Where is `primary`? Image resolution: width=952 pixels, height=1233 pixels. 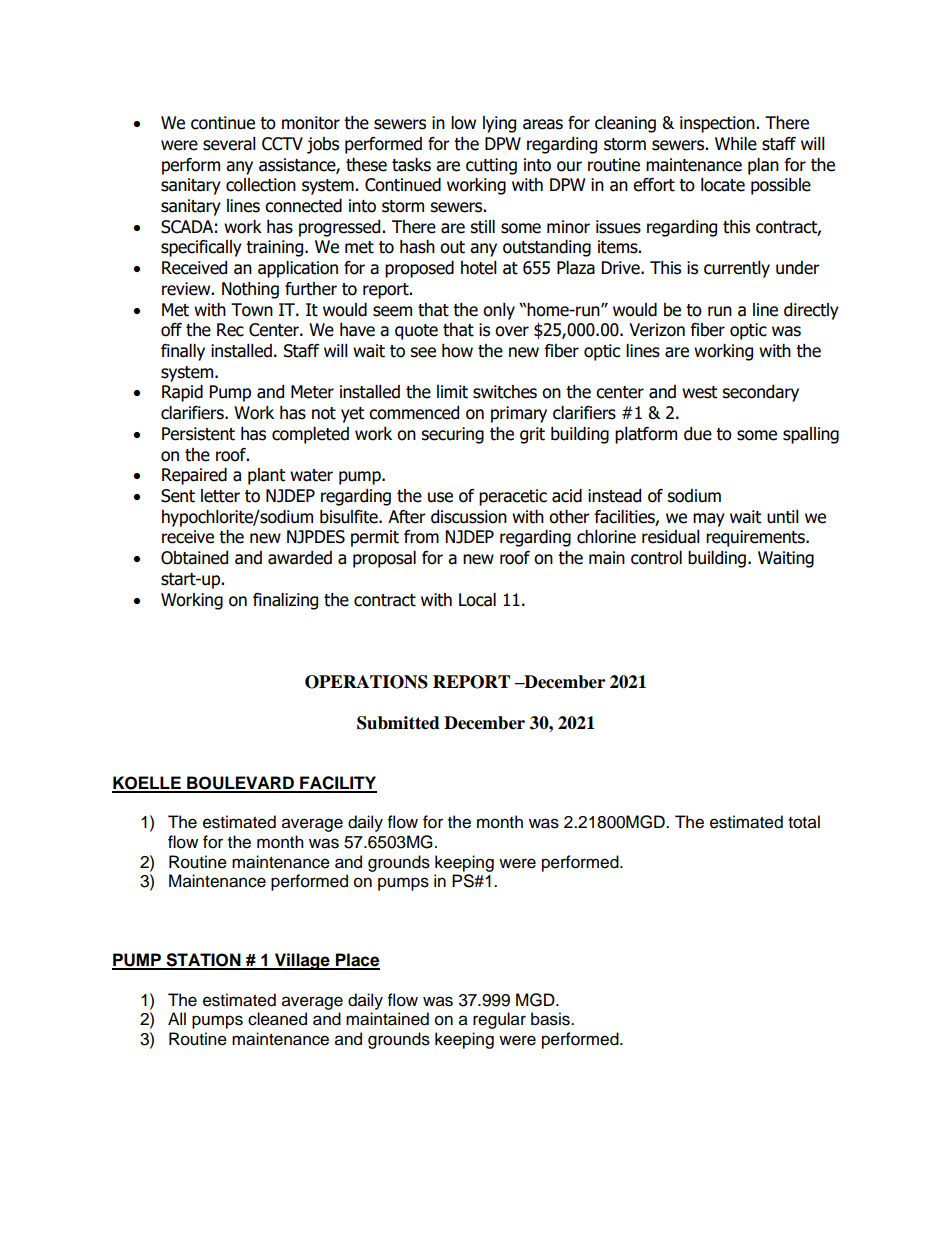
primary is located at coordinates (519, 414).
